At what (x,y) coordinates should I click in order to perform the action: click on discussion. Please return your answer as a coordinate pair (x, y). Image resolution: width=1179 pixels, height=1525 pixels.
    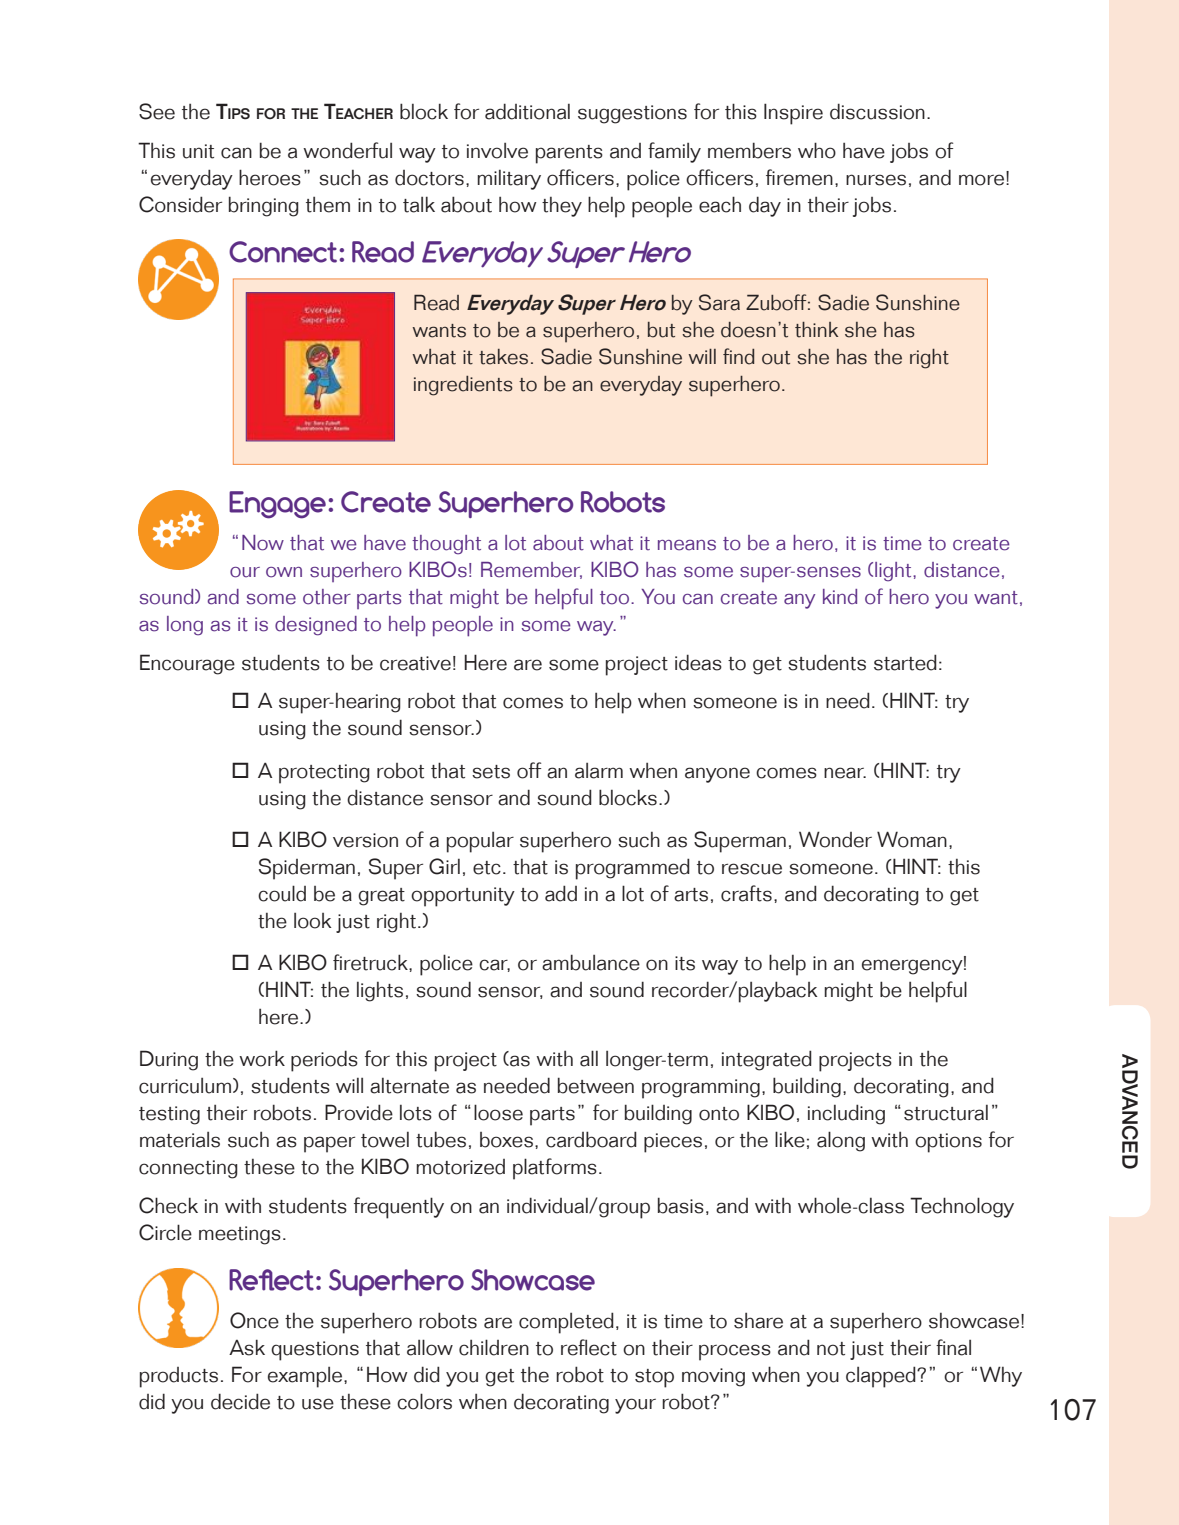
    Looking at the image, I should click on (877, 111).
